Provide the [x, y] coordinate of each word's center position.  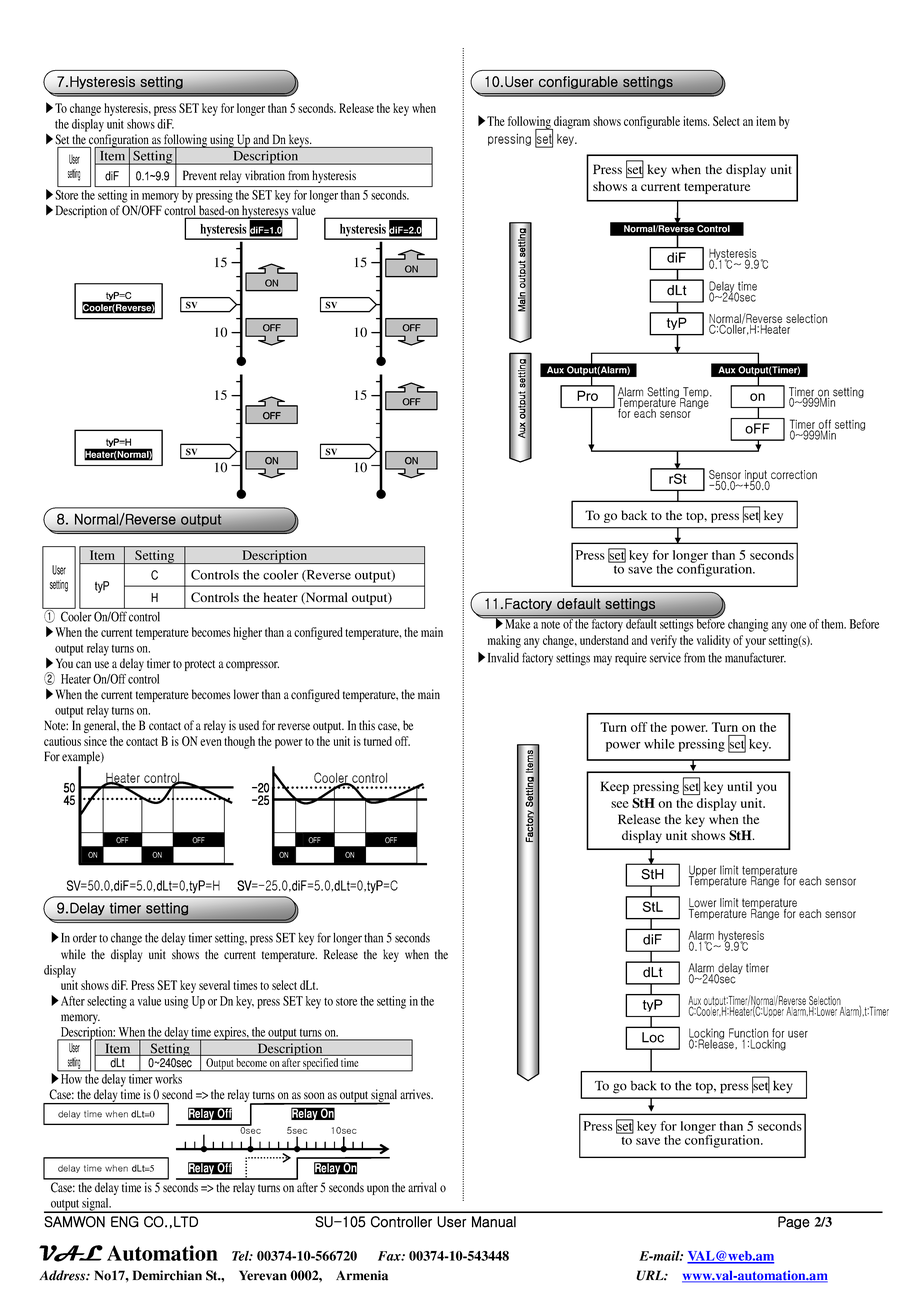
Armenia [362, 1275]
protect [200, 665]
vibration [265, 175]
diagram [571, 123]
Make [517, 623]
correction [794, 475]
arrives [416, 1094]
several [214, 985]
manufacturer [755, 657]
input [757, 476]
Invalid [503, 657]
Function [749, 1034]
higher [247, 633]
